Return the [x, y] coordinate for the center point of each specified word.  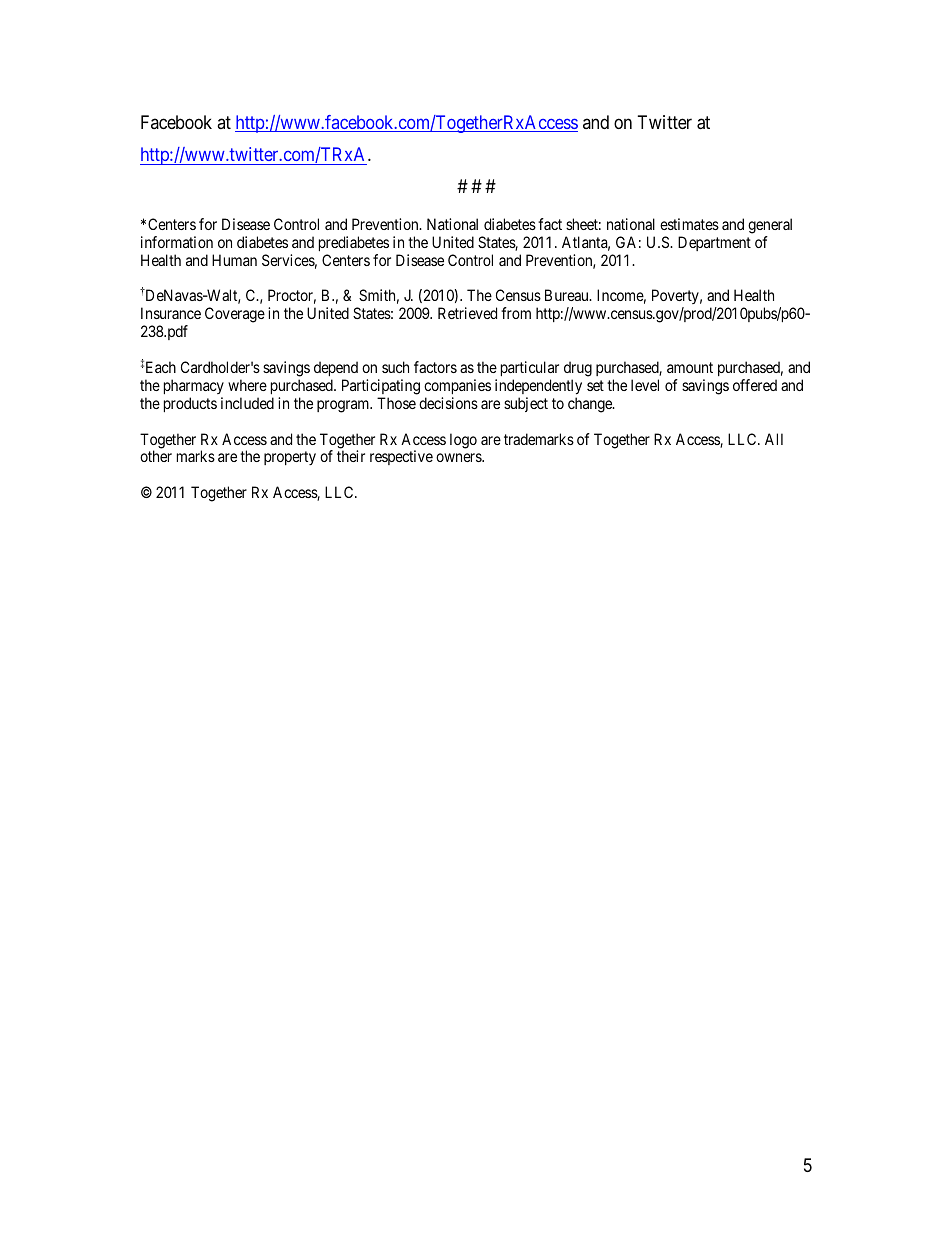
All [774, 439]
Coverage [235, 315]
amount [690, 367]
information [177, 242]
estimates [689, 224]
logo [463, 441]
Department [714, 243]
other [156, 456]
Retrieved [467, 313]
